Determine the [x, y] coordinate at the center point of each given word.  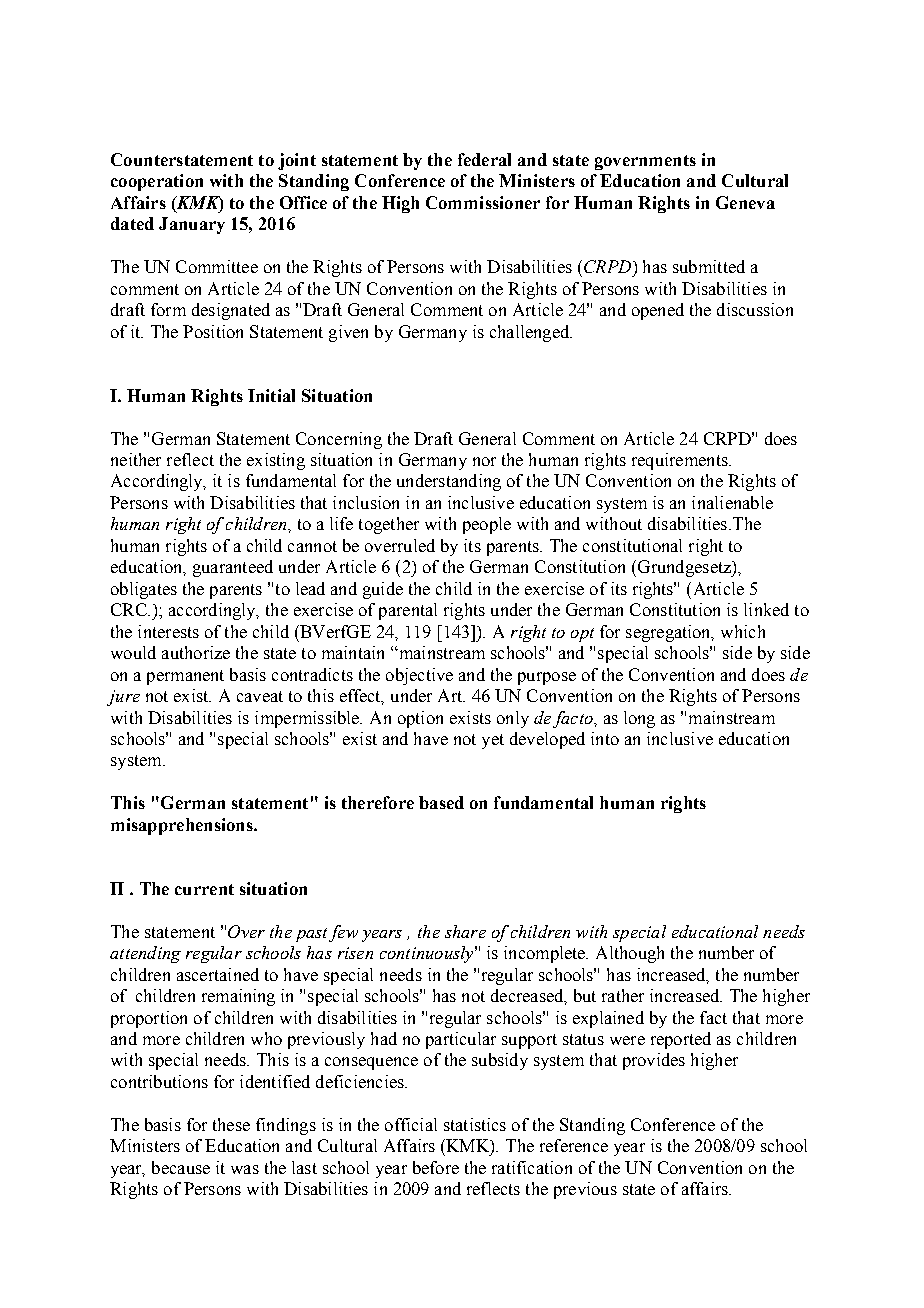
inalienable [732, 502]
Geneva [745, 202]
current [204, 889]
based [441, 802]
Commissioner [483, 202]
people [487, 525]
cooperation [157, 182]
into [605, 738]
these [231, 1124]
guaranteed [233, 568]
